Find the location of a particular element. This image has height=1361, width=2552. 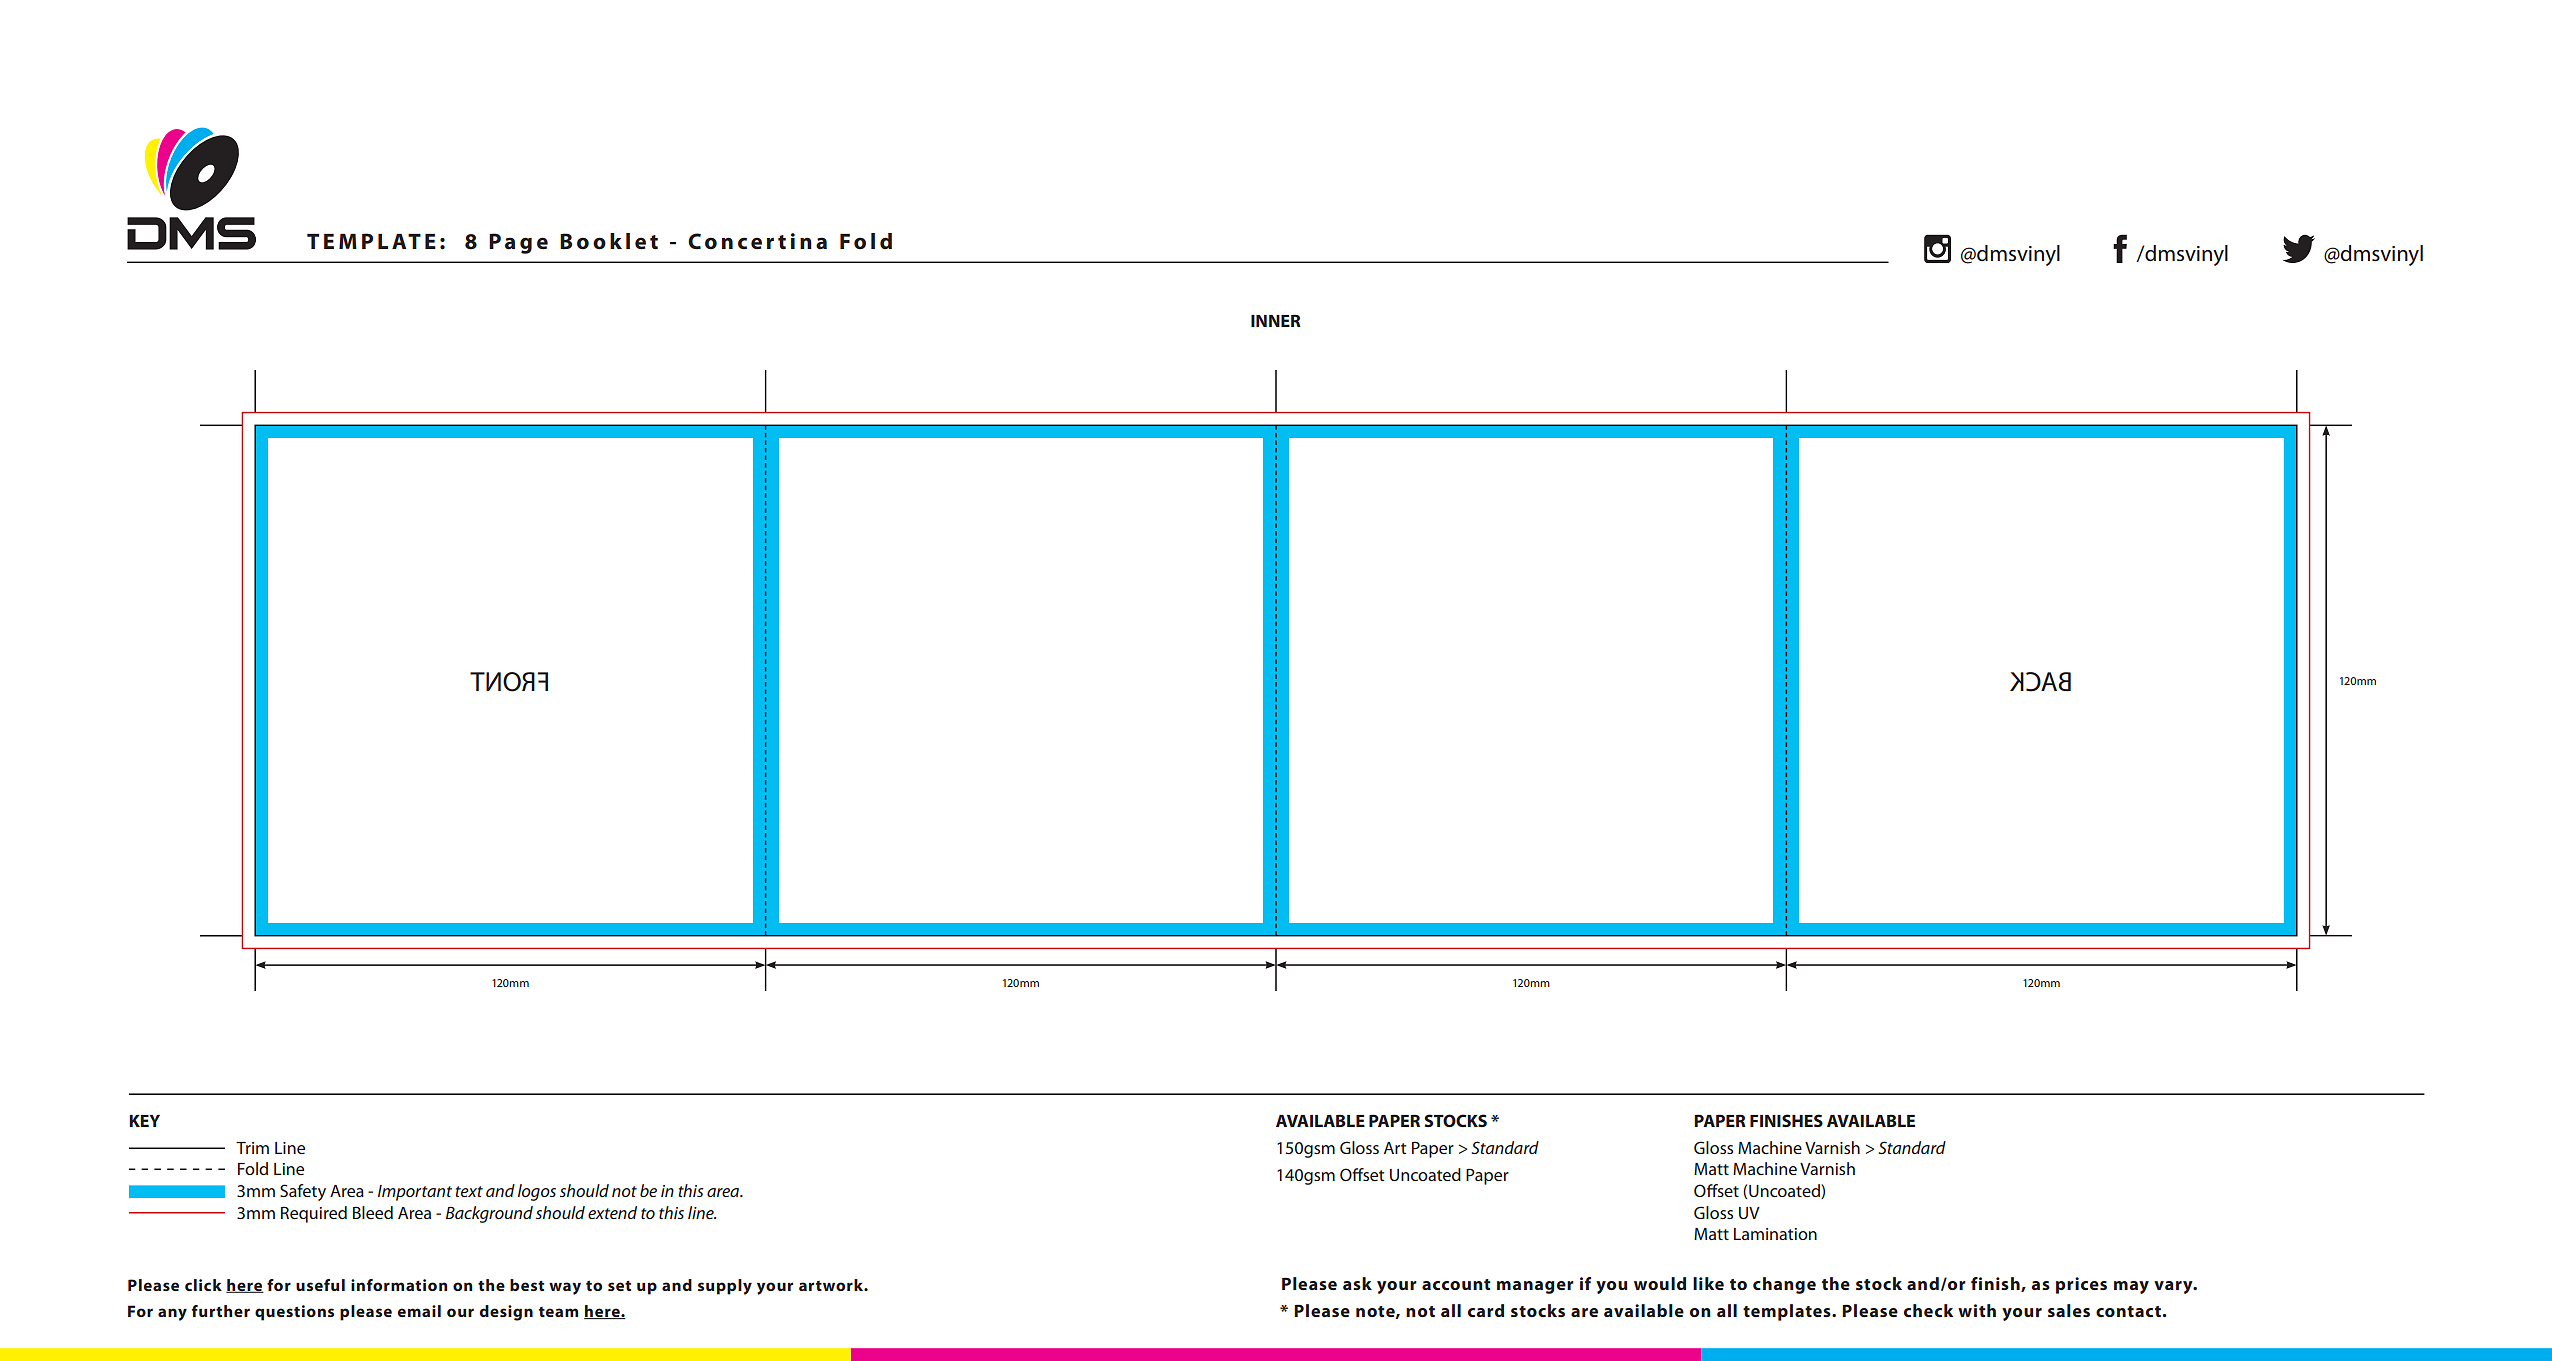

INNER is located at coordinates (1276, 320).
